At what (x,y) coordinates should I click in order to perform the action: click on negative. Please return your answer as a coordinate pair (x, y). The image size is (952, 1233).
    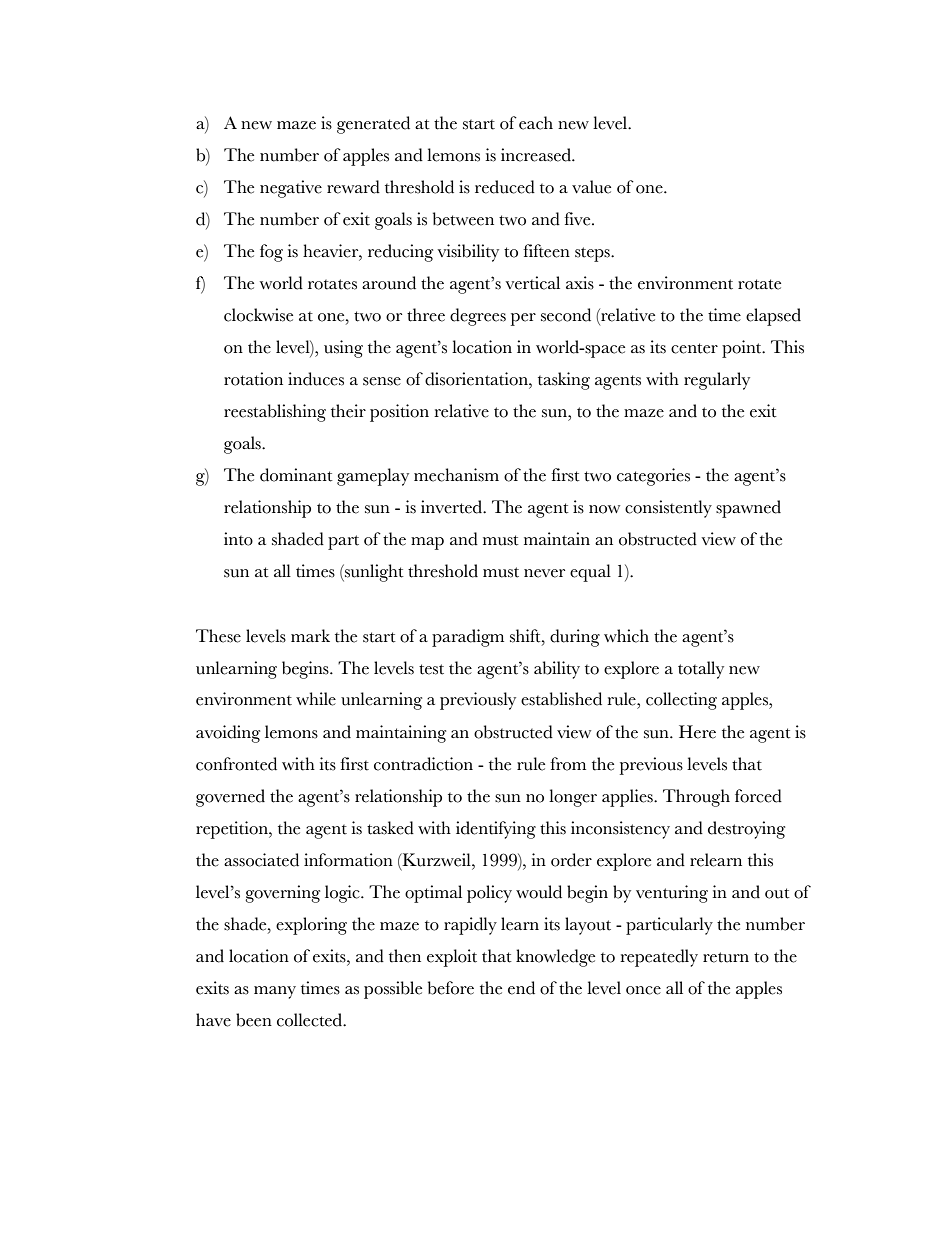
    Looking at the image, I should click on (291, 189).
